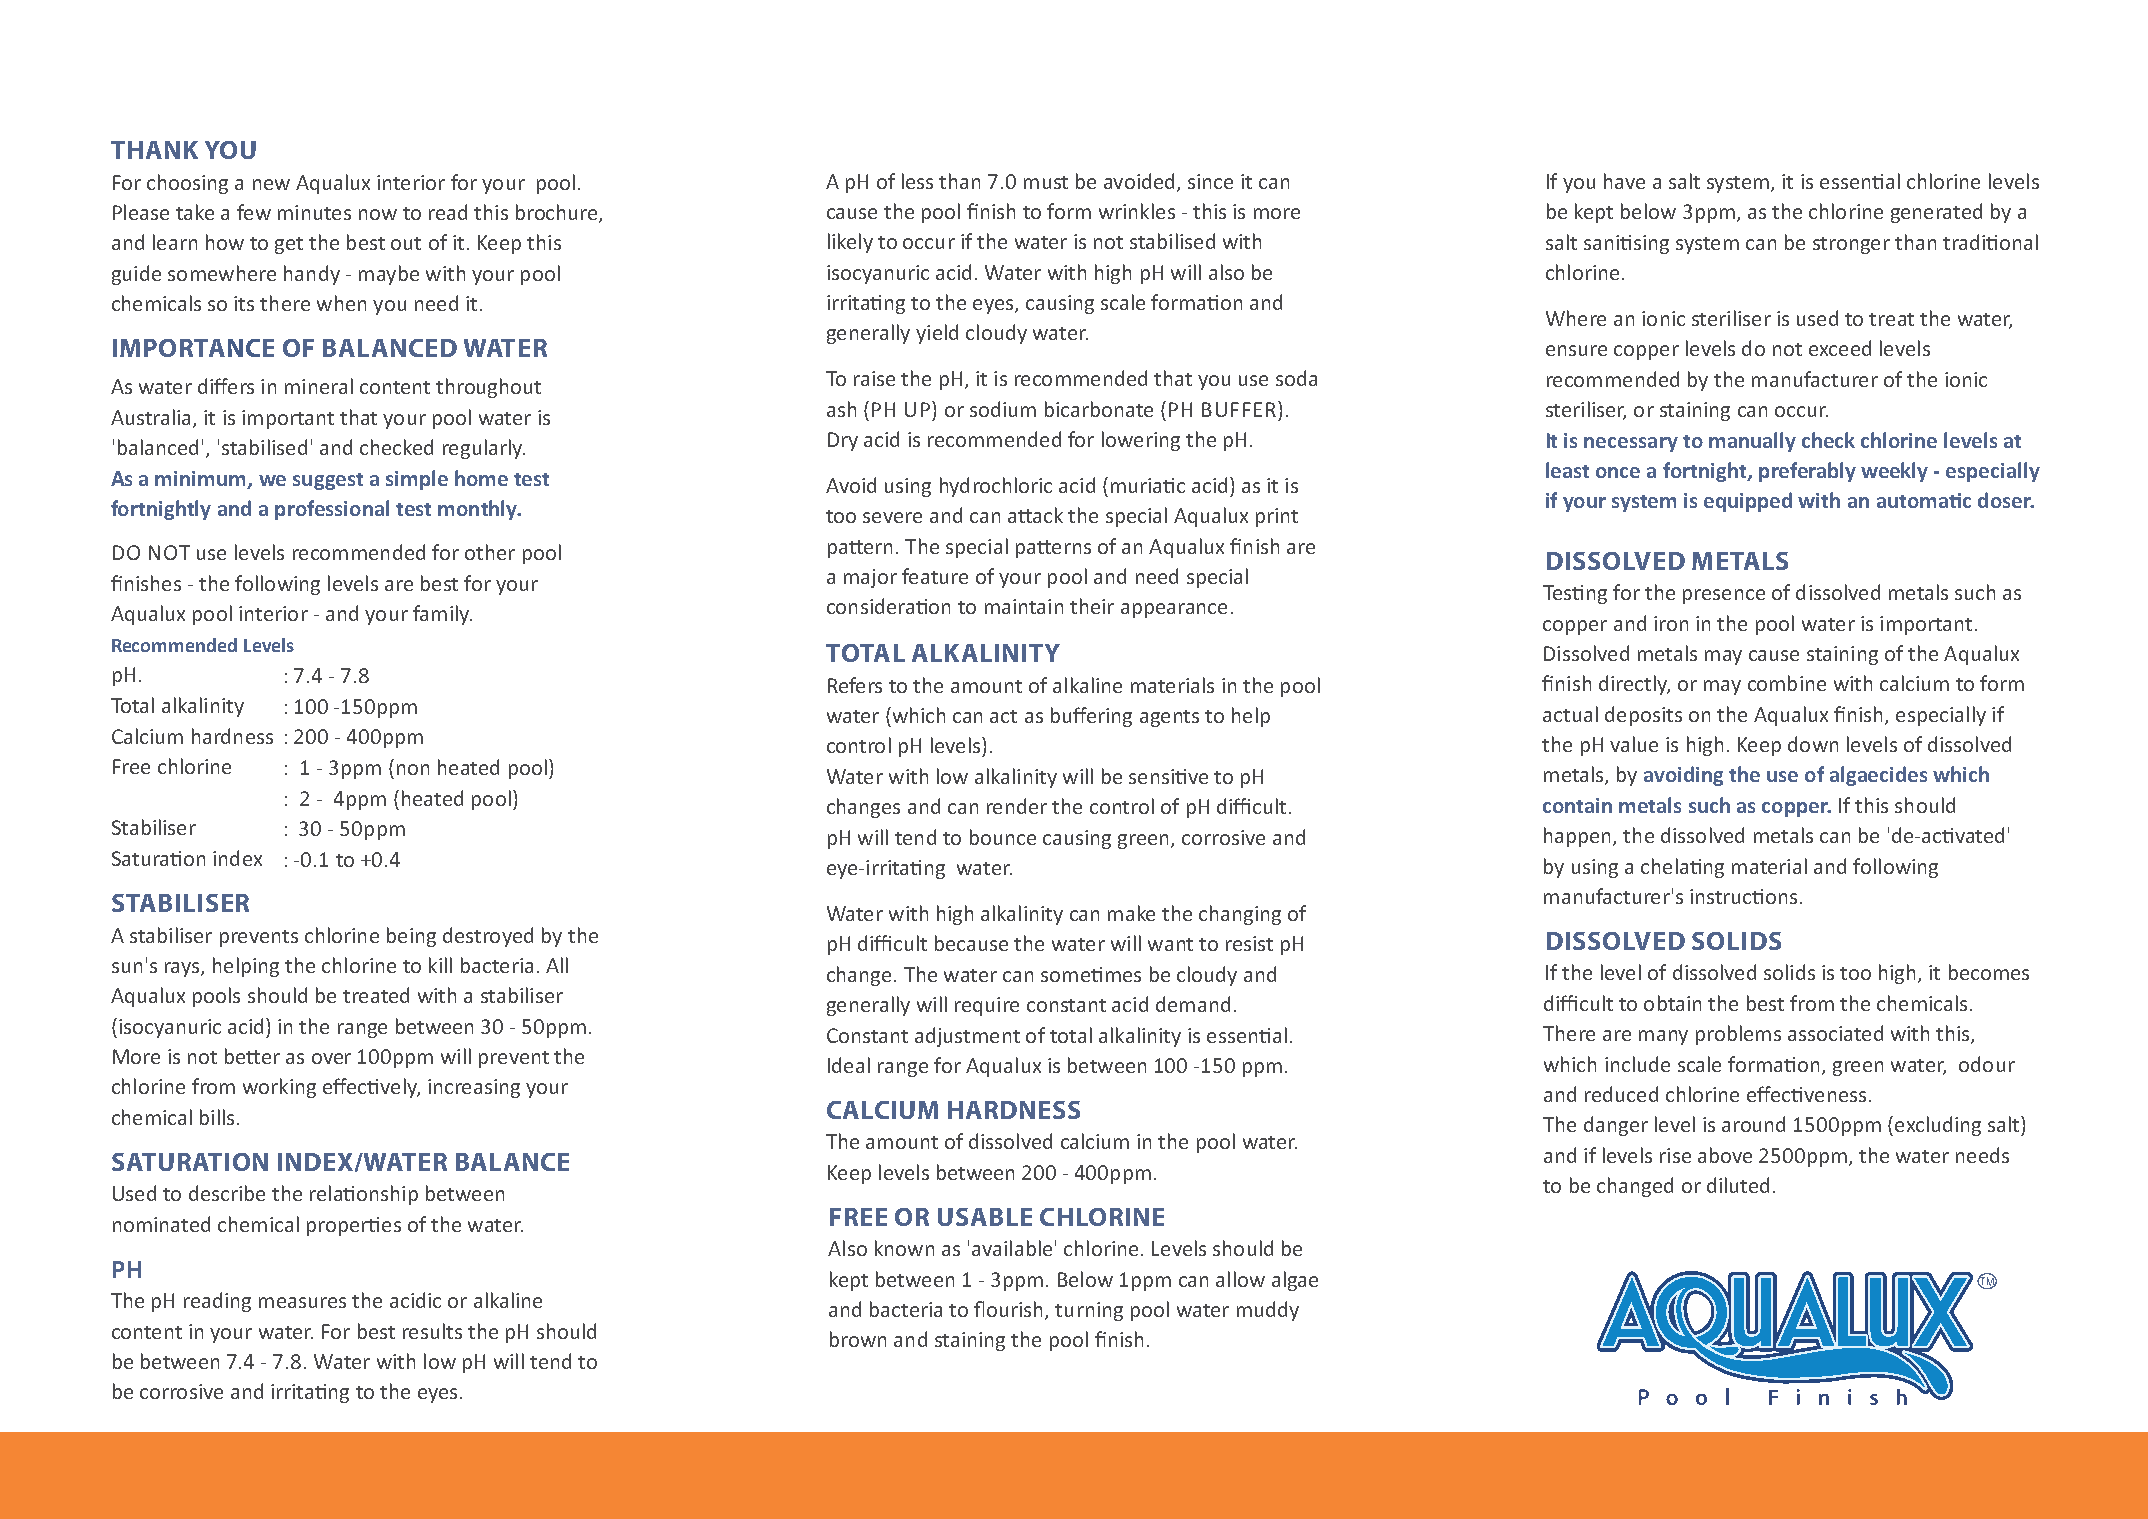 The image size is (2148, 1519). What do you see at coordinates (1738, 1035) in the page?
I see `problems` at bounding box center [1738, 1035].
